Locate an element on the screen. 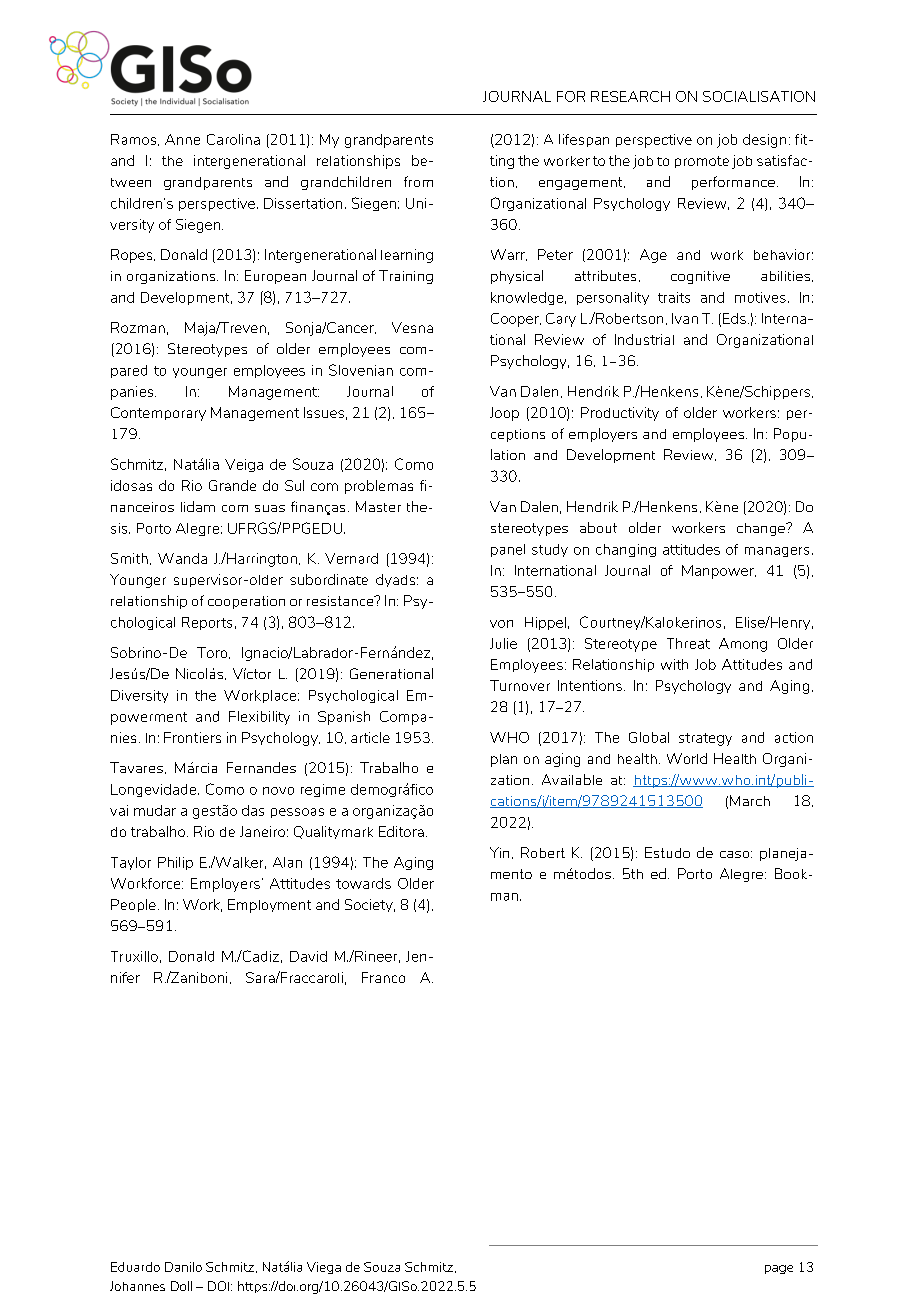  page is located at coordinates (779, 1269).
